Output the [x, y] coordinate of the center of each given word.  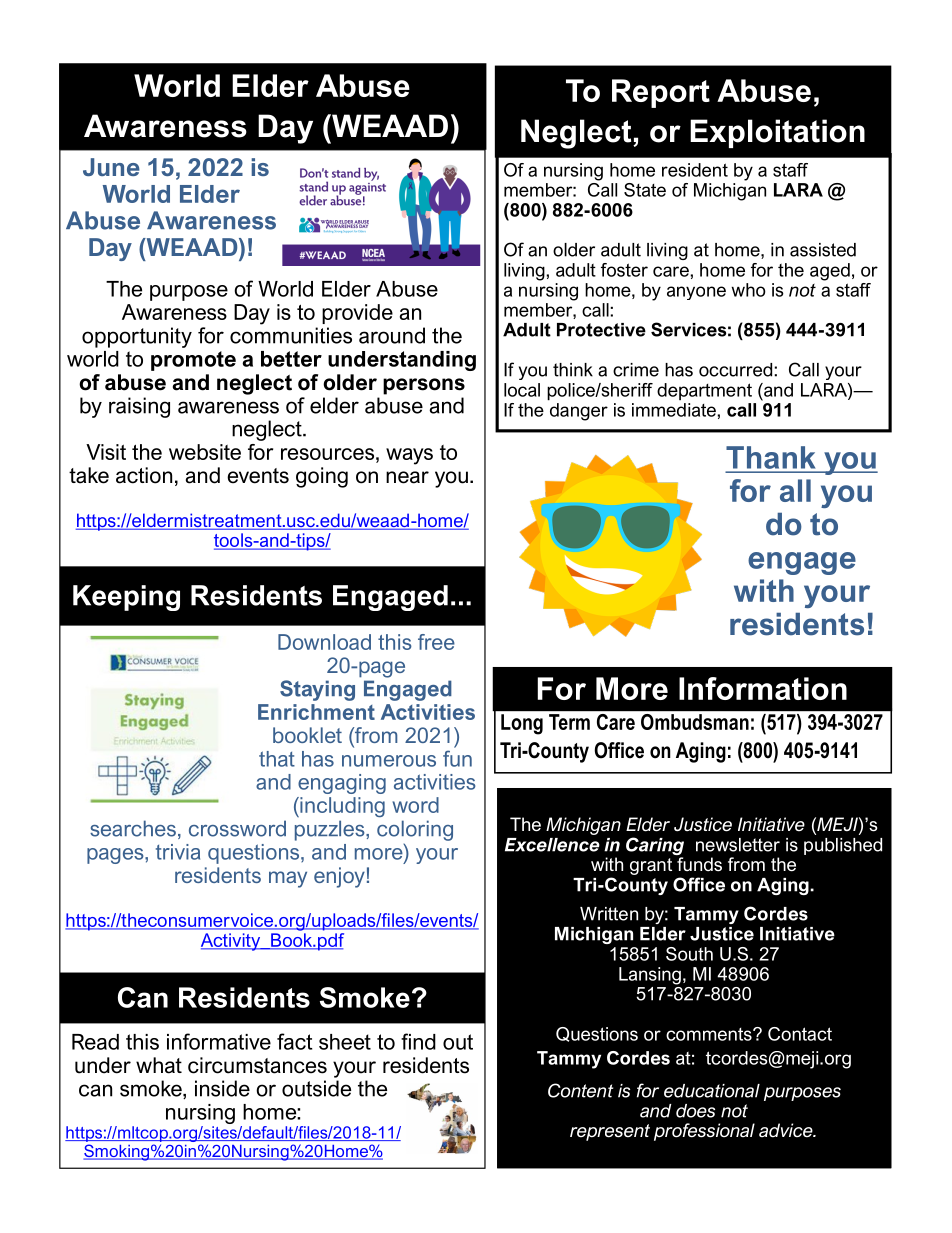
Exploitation [777, 133]
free [436, 642]
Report [661, 93]
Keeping [126, 598]
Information [763, 688]
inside [222, 1088]
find [418, 1041]
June [111, 167]
